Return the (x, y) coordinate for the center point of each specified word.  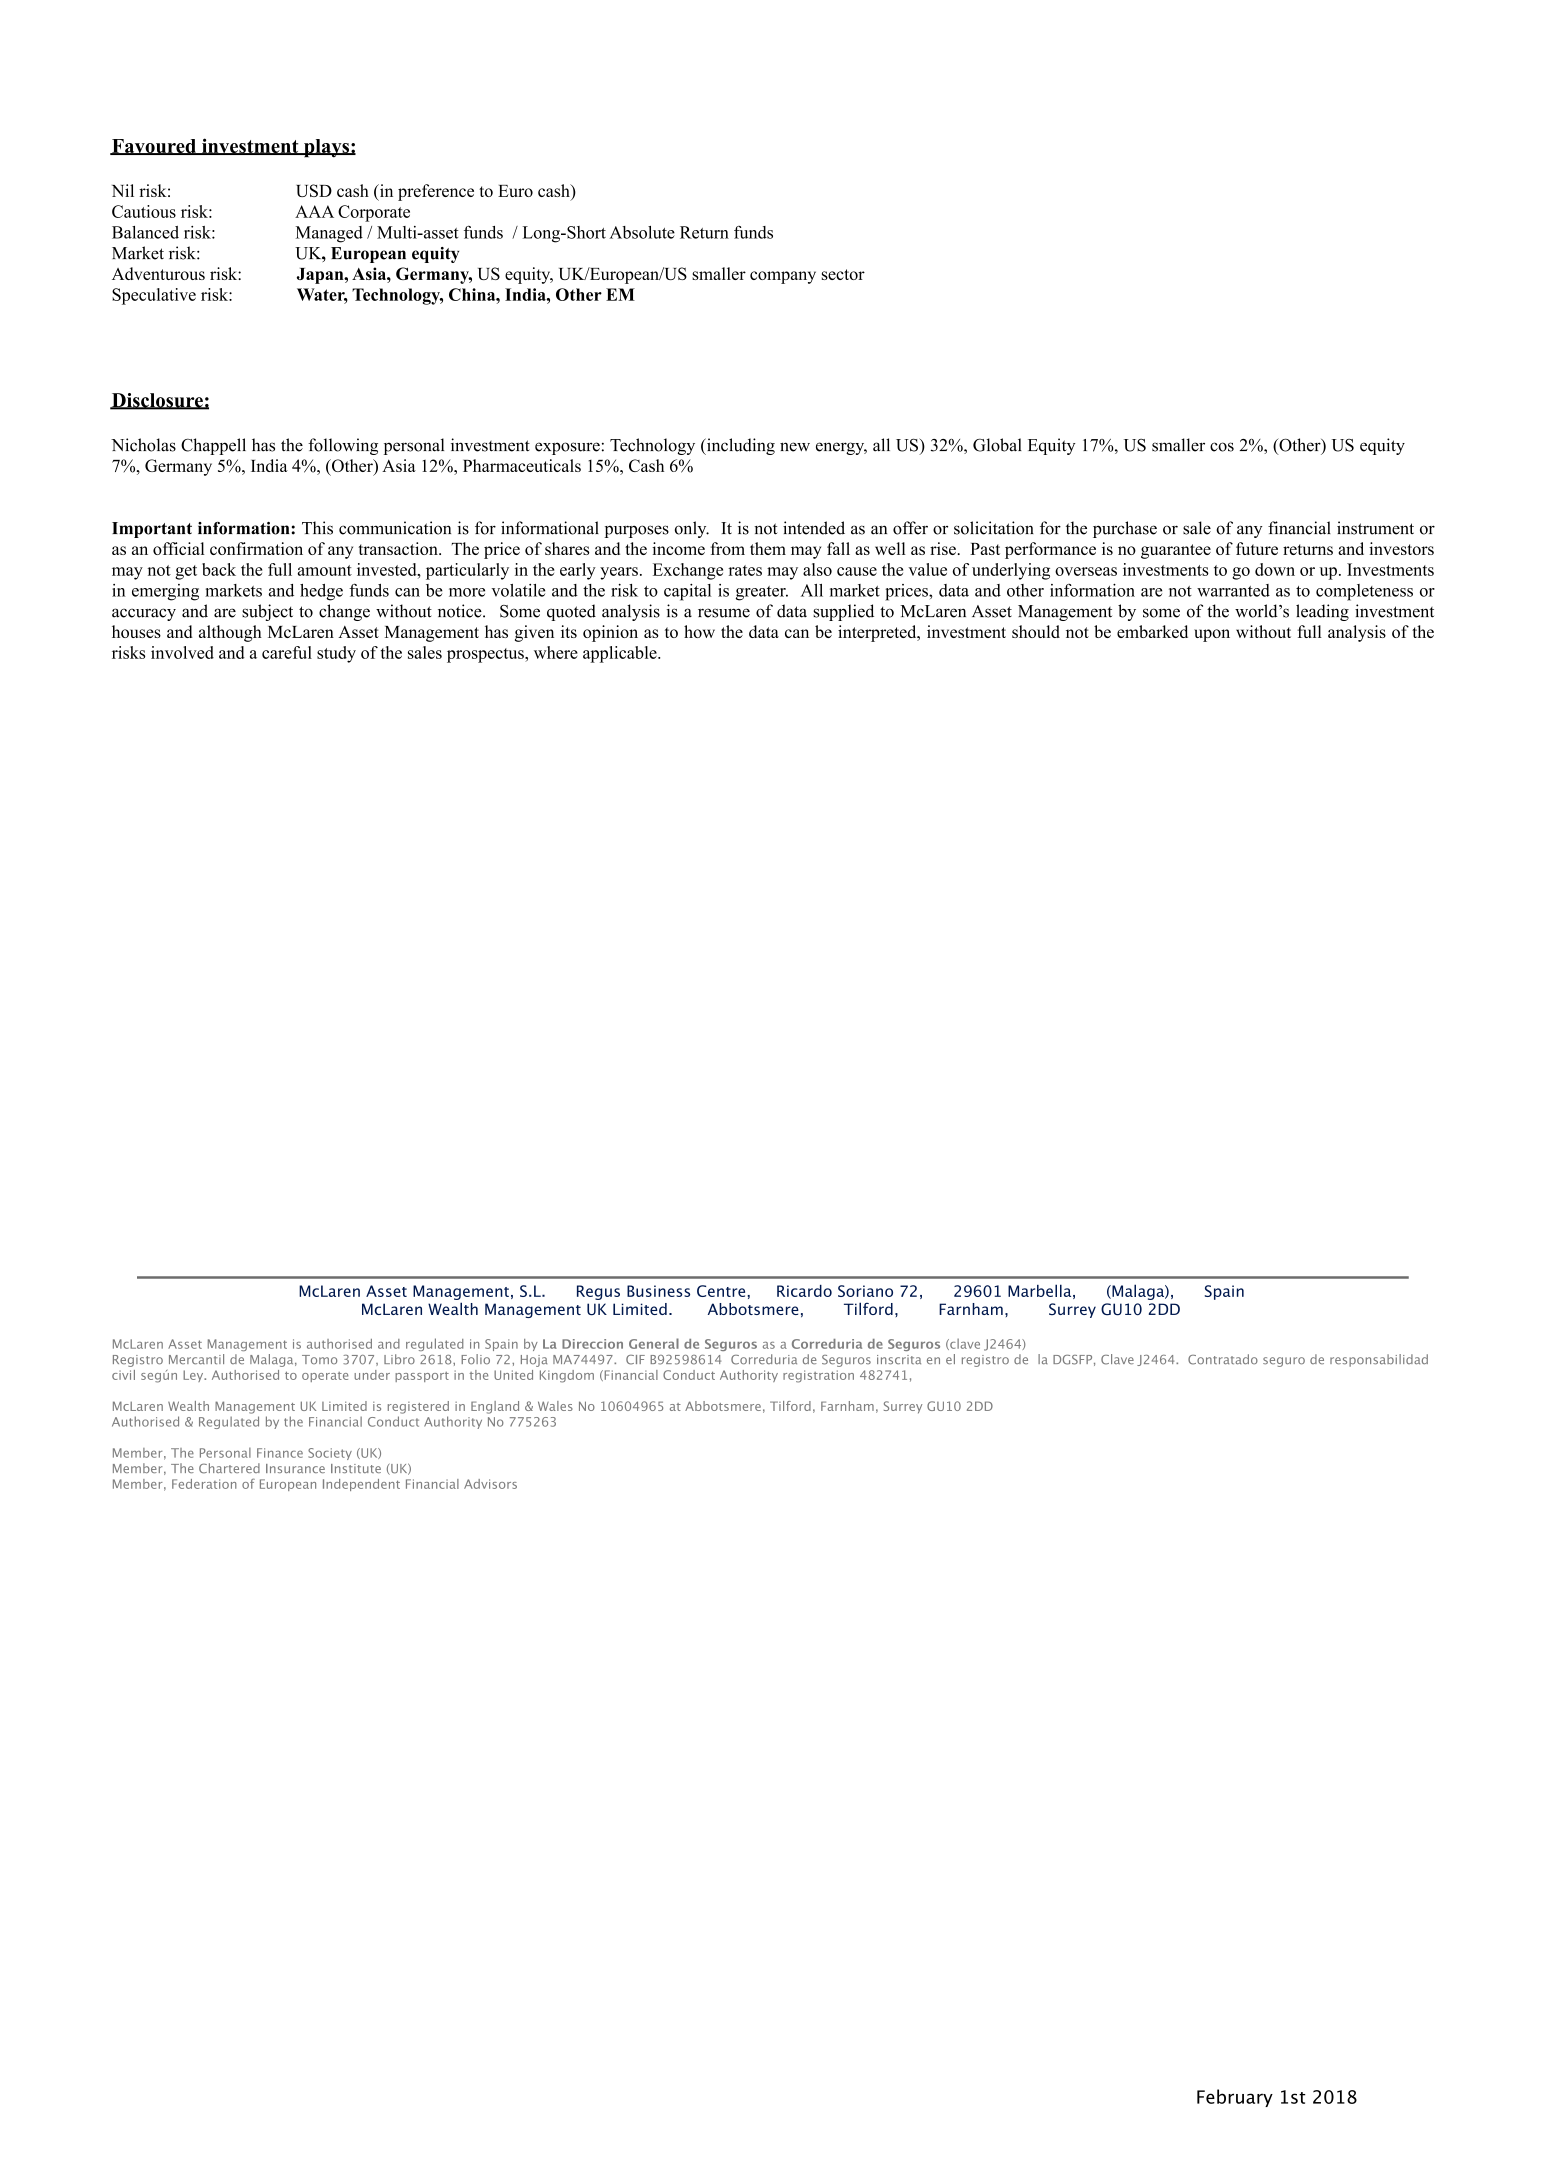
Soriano (865, 1291)
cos (1222, 447)
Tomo (319, 1359)
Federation (204, 1484)
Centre (722, 1291)
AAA (314, 211)
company (783, 277)
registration (818, 1376)
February (1235, 2098)
